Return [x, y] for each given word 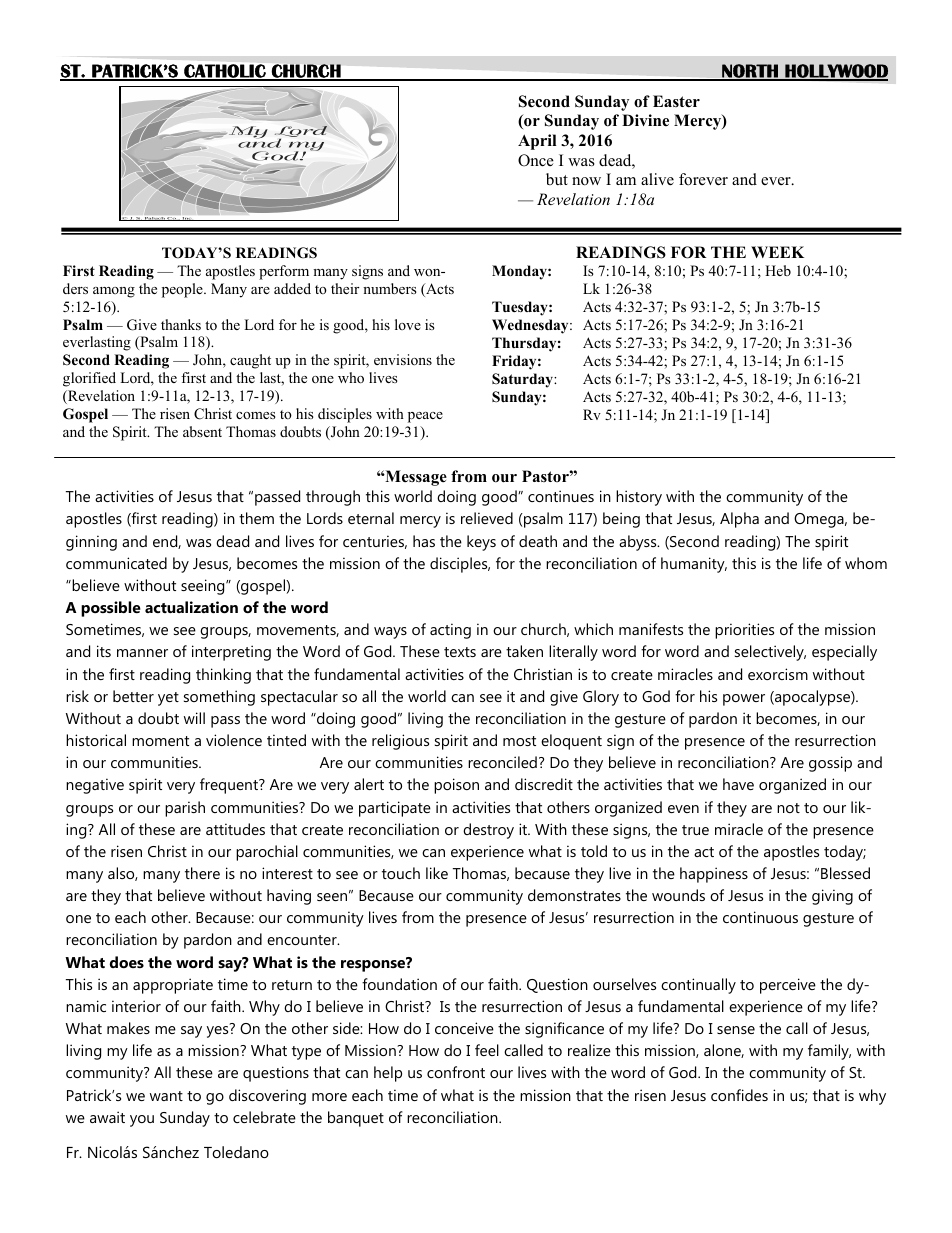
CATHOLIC [225, 72]
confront [456, 1072]
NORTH [750, 72]
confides [739, 1095]
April [537, 142]
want [166, 1096]
